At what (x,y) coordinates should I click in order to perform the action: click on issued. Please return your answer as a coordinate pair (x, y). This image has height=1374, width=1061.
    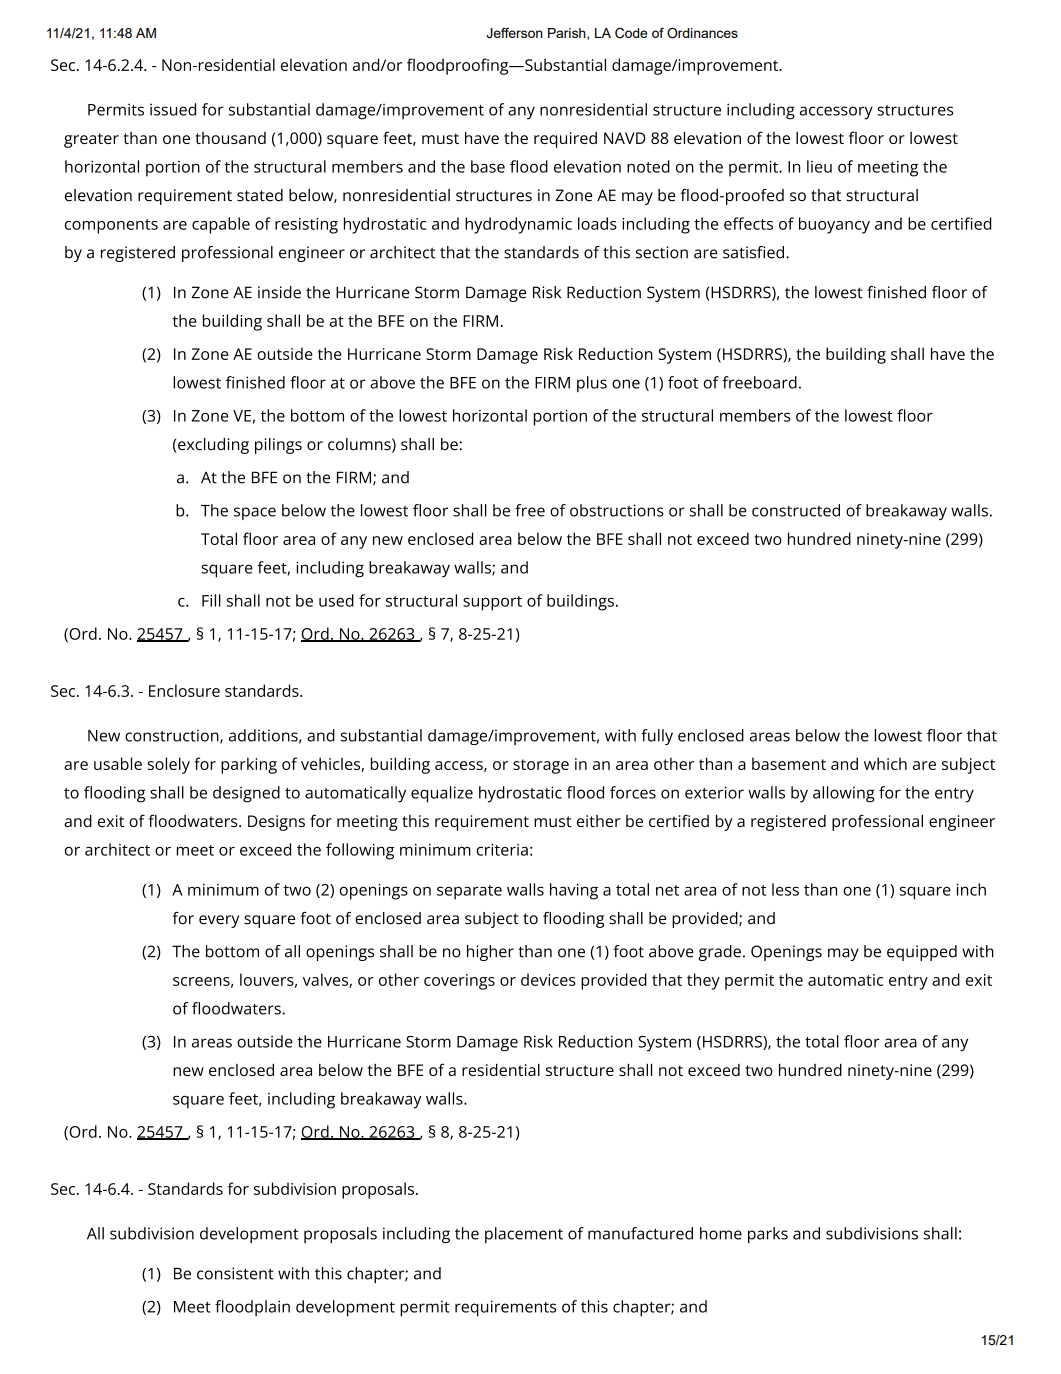
    Looking at the image, I should click on (173, 109).
